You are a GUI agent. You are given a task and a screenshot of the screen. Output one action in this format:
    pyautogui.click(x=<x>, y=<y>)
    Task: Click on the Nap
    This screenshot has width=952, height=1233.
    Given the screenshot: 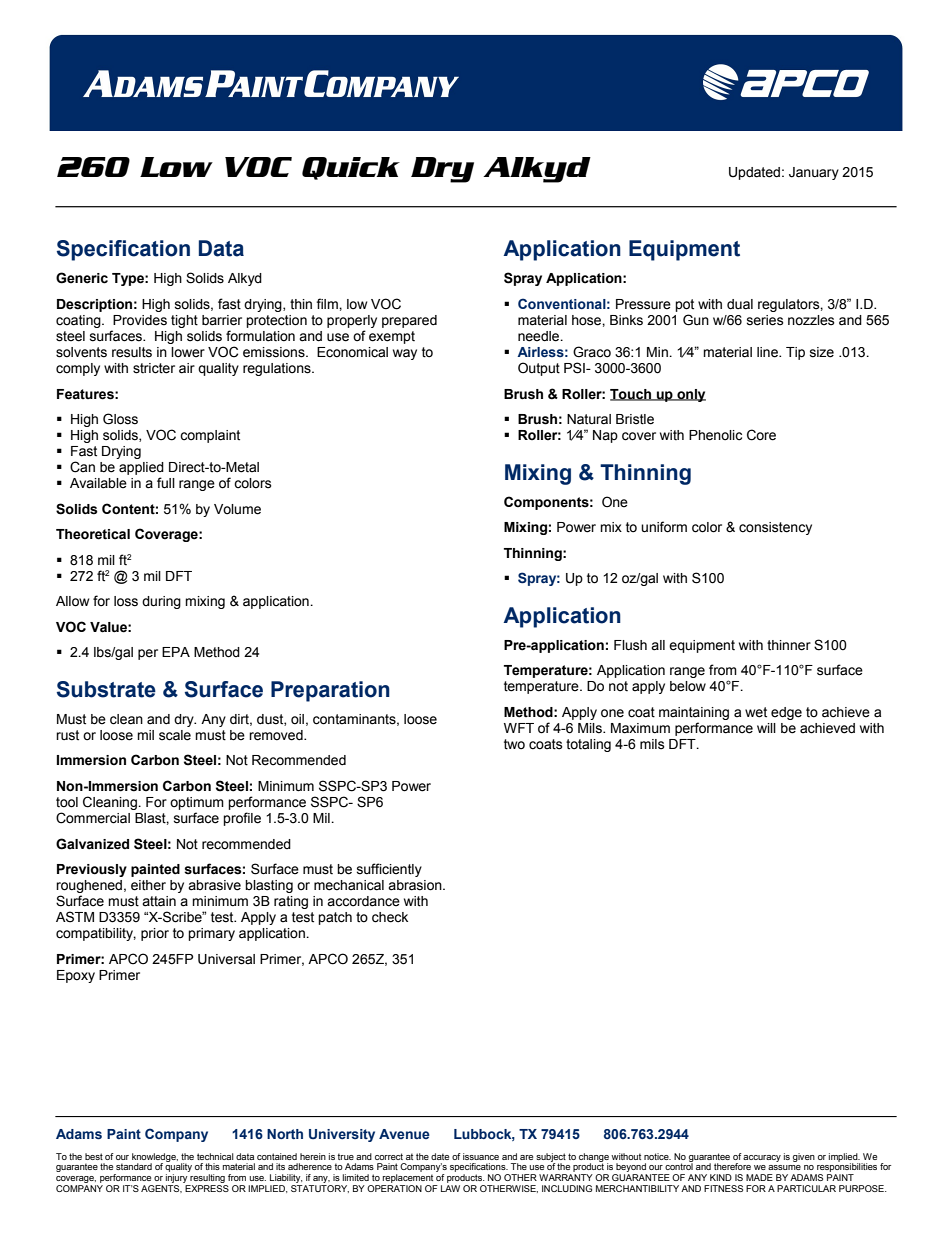 What is the action you would take?
    pyautogui.click(x=605, y=436)
